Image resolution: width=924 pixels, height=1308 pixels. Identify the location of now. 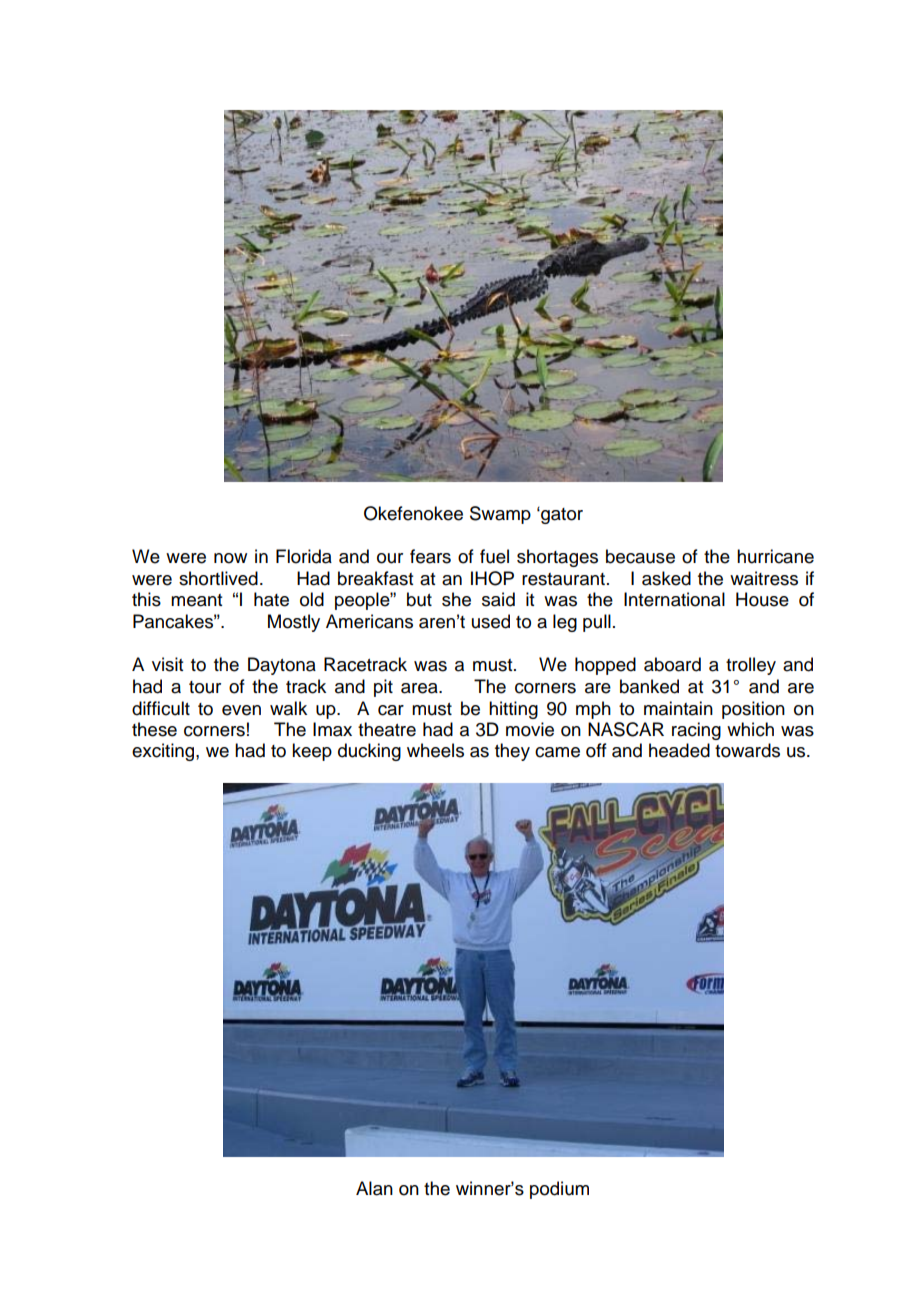
(230, 558).
